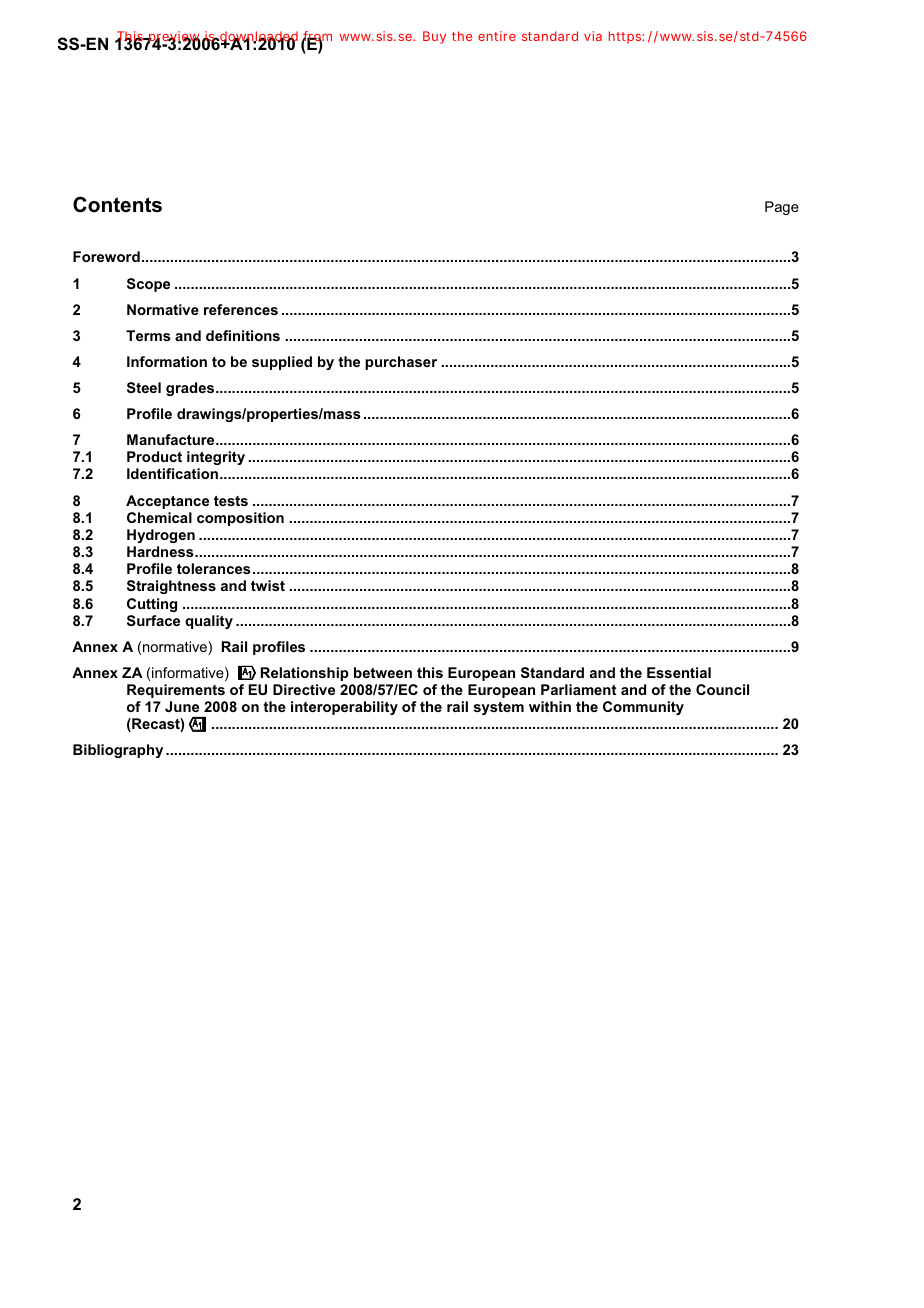 This page has height=1308, width=924. Describe the element at coordinates (144, 387) in the page. I see `Steel` at that location.
